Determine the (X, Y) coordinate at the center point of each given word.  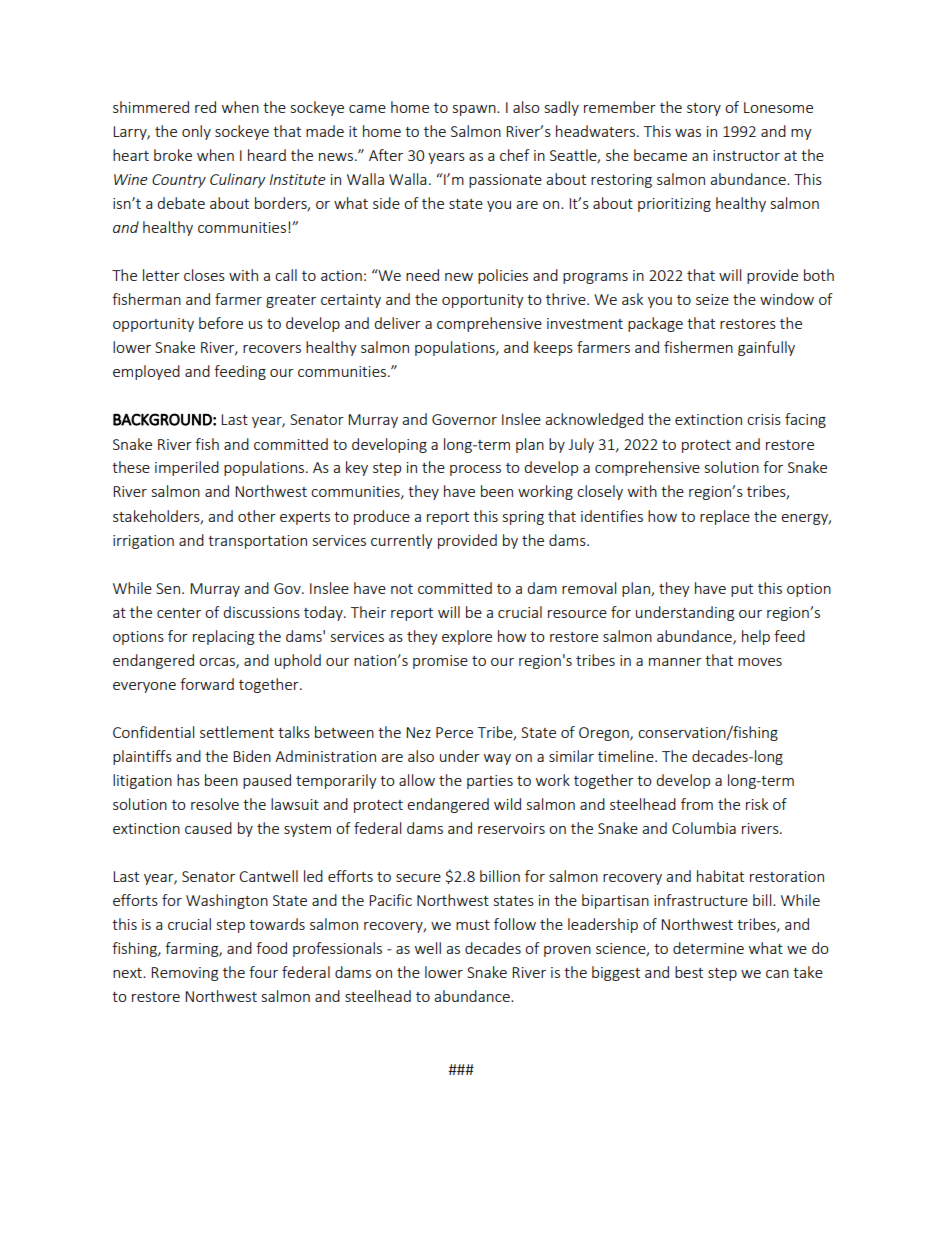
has (188, 780)
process (475, 470)
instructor (746, 155)
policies (503, 276)
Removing (184, 974)
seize (712, 299)
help (756, 637)
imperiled (187, 468)
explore (467, 637)
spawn (475, 110)
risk (757, 804)
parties (490, 782)
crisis (764, 419)
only (196, 132)
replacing (223, 637)
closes (204, 275)
